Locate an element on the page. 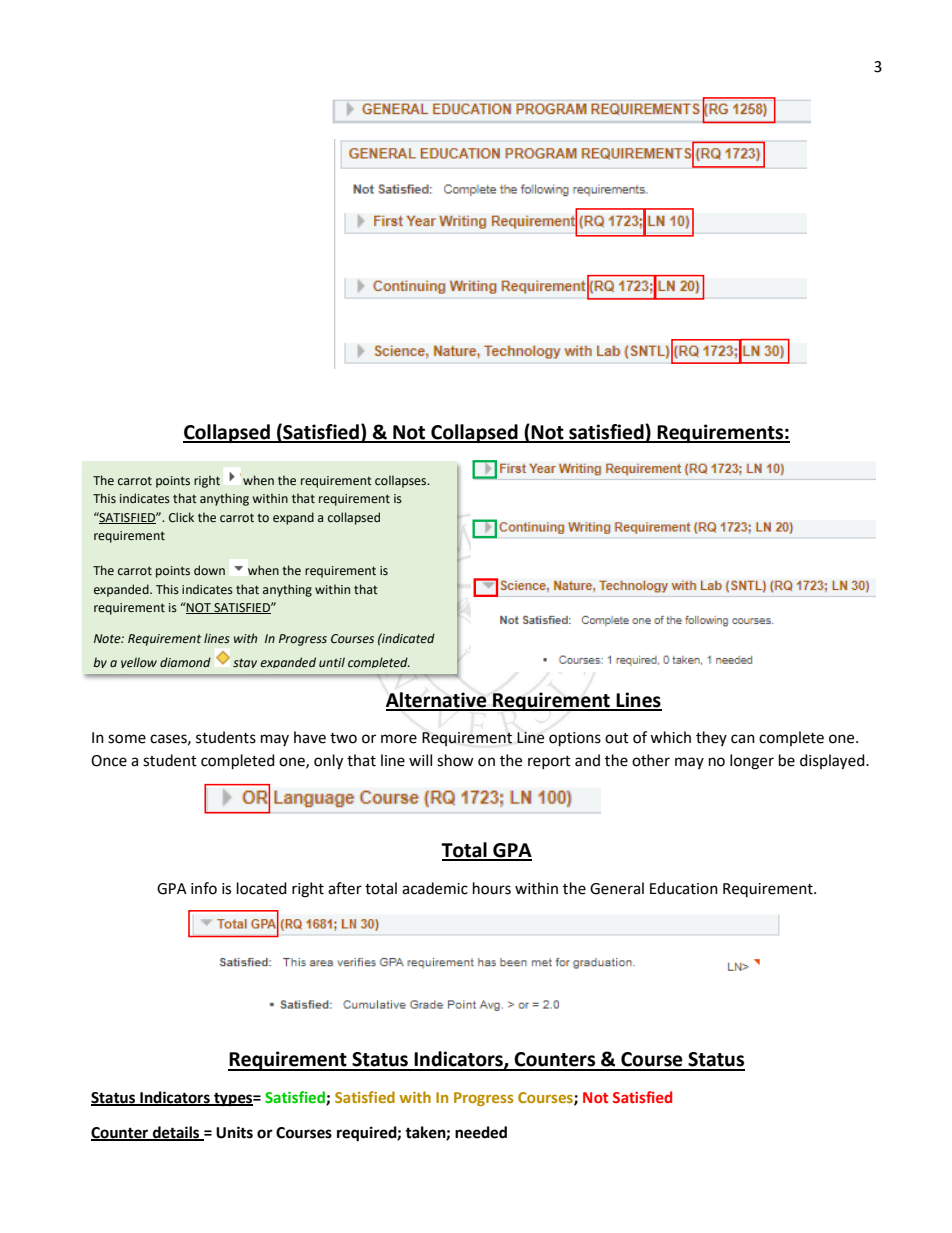 The image size is (952, 1233). collapses is located at coordinates (402, 481).
